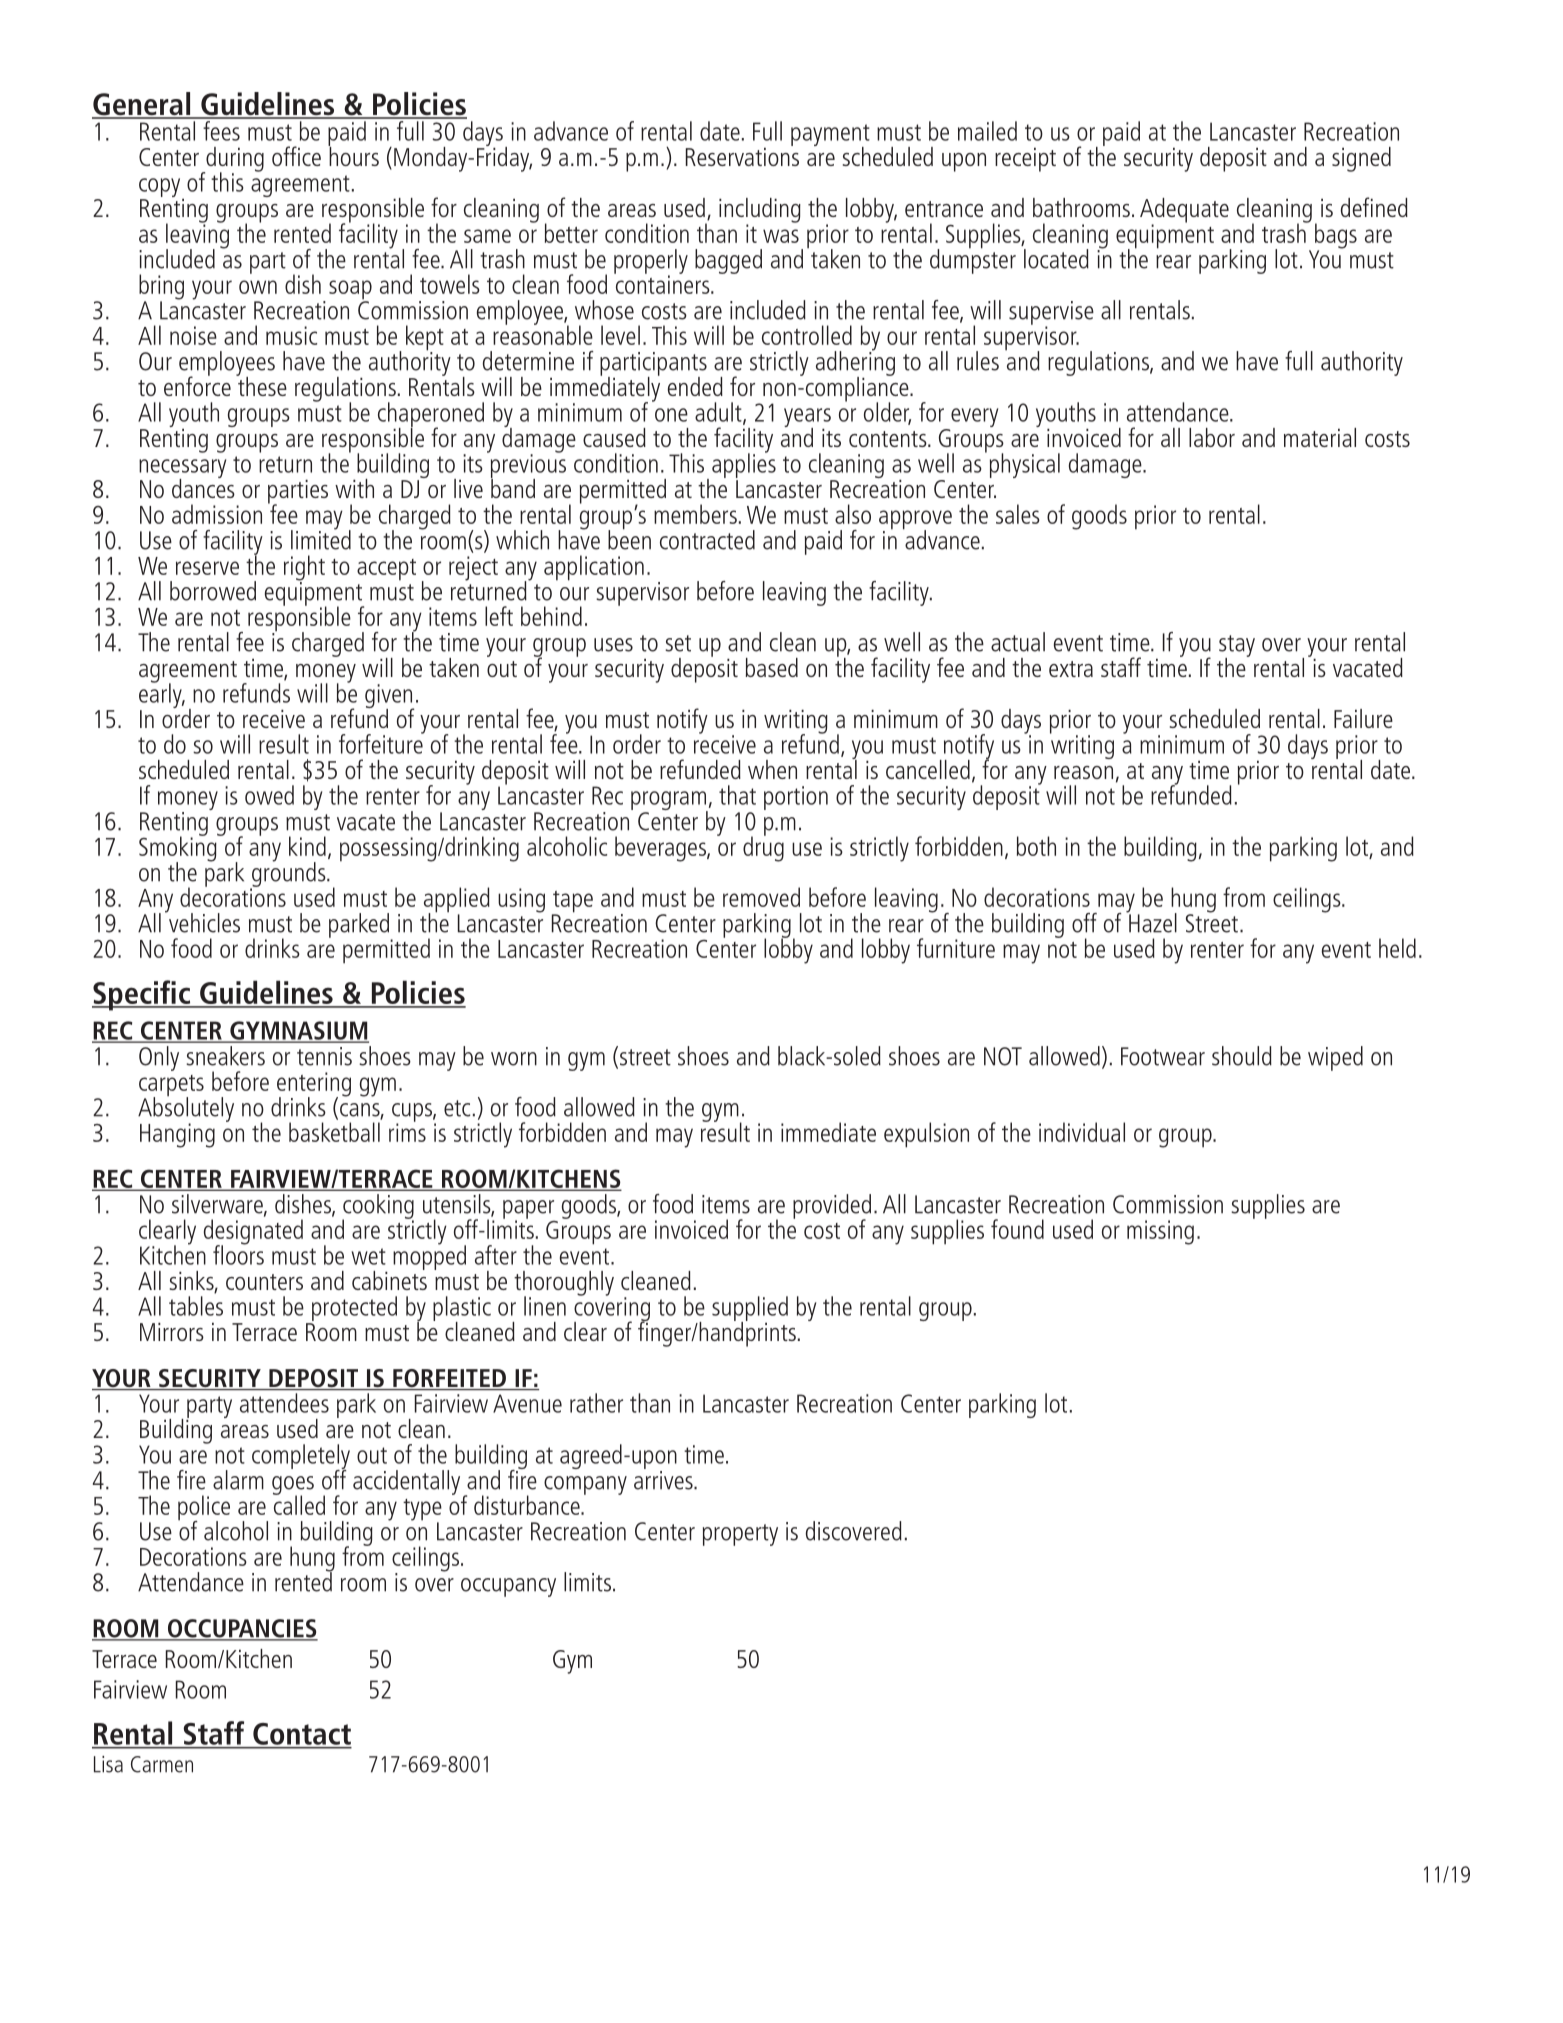  I want to click on supplied, so click(750, 1309).
